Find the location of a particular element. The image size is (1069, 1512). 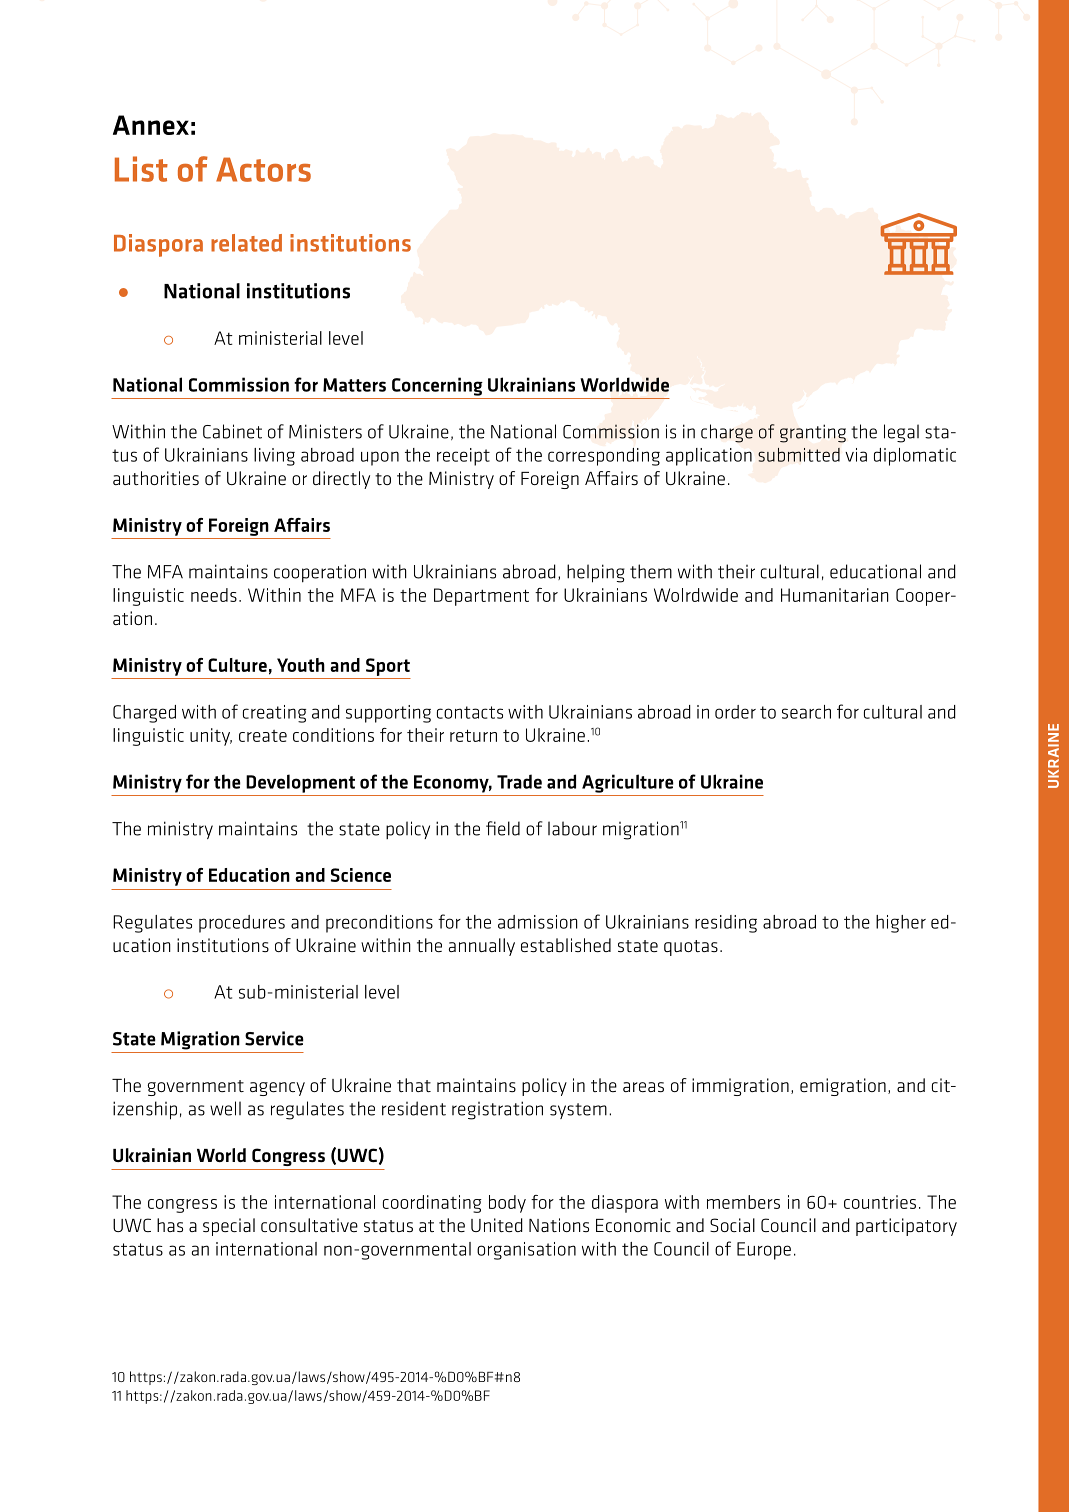

procedures is located at coordinates (242, 924).
